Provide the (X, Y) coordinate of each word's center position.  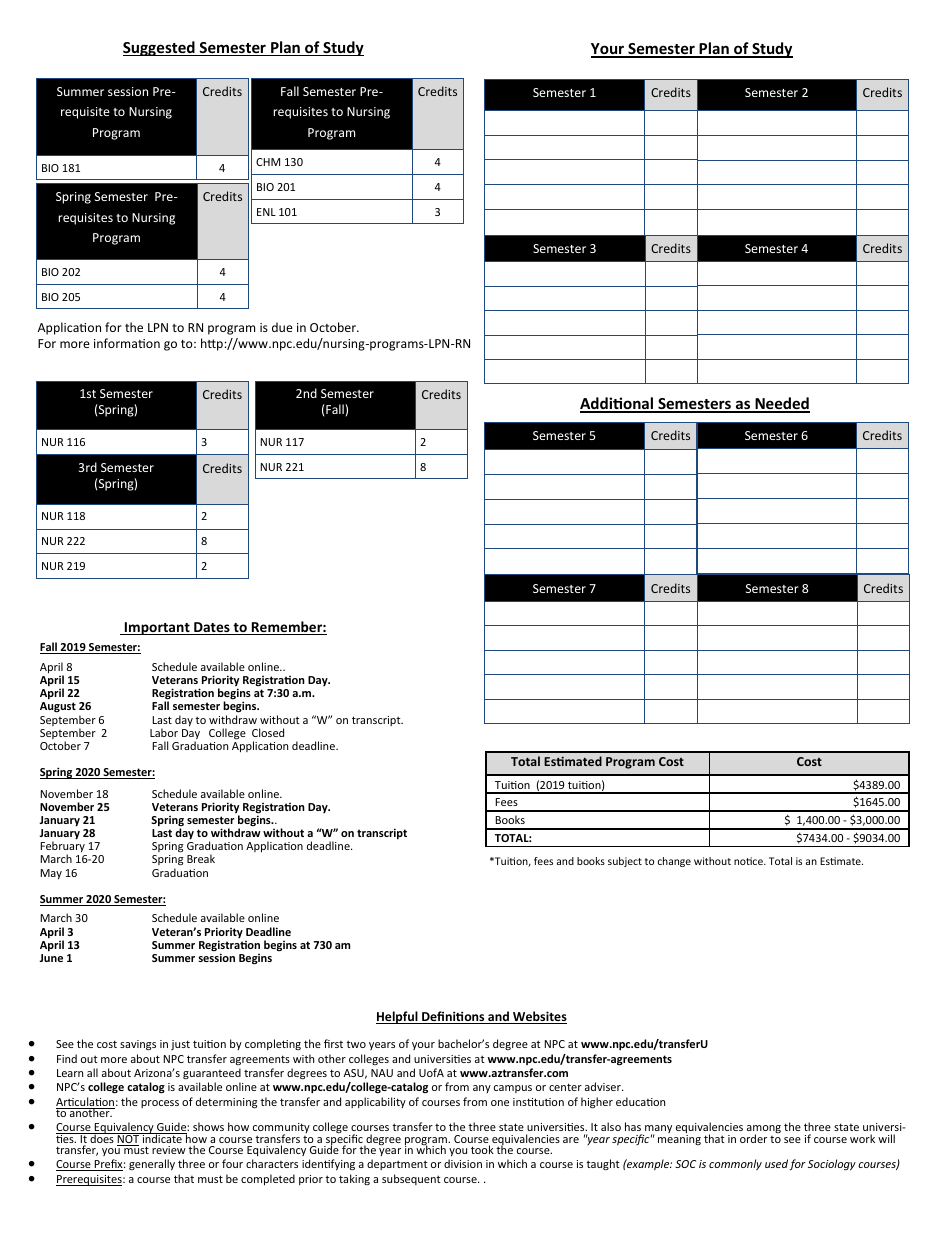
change (674, 862)
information (127, 343)
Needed (781, 404)
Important (157, 628)
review (169, 1150)
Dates (212, 628)
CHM (268, 162)
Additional (618, 404)
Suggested (160, 48)
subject (625, 862)
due (282, 327)
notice (749, 861)
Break (201, 858)
